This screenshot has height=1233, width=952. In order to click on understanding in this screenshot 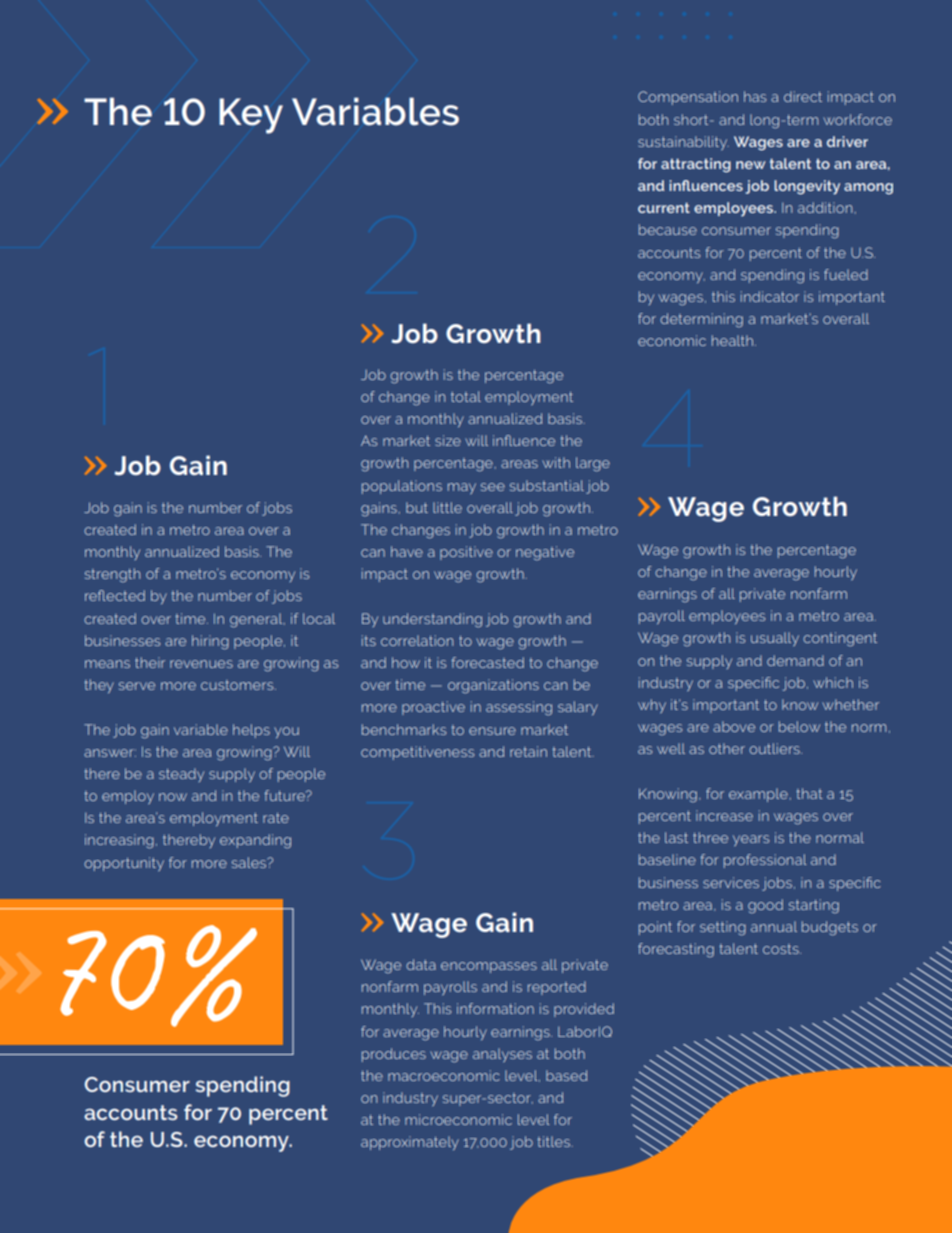, I will do `click(432, 620)`.
